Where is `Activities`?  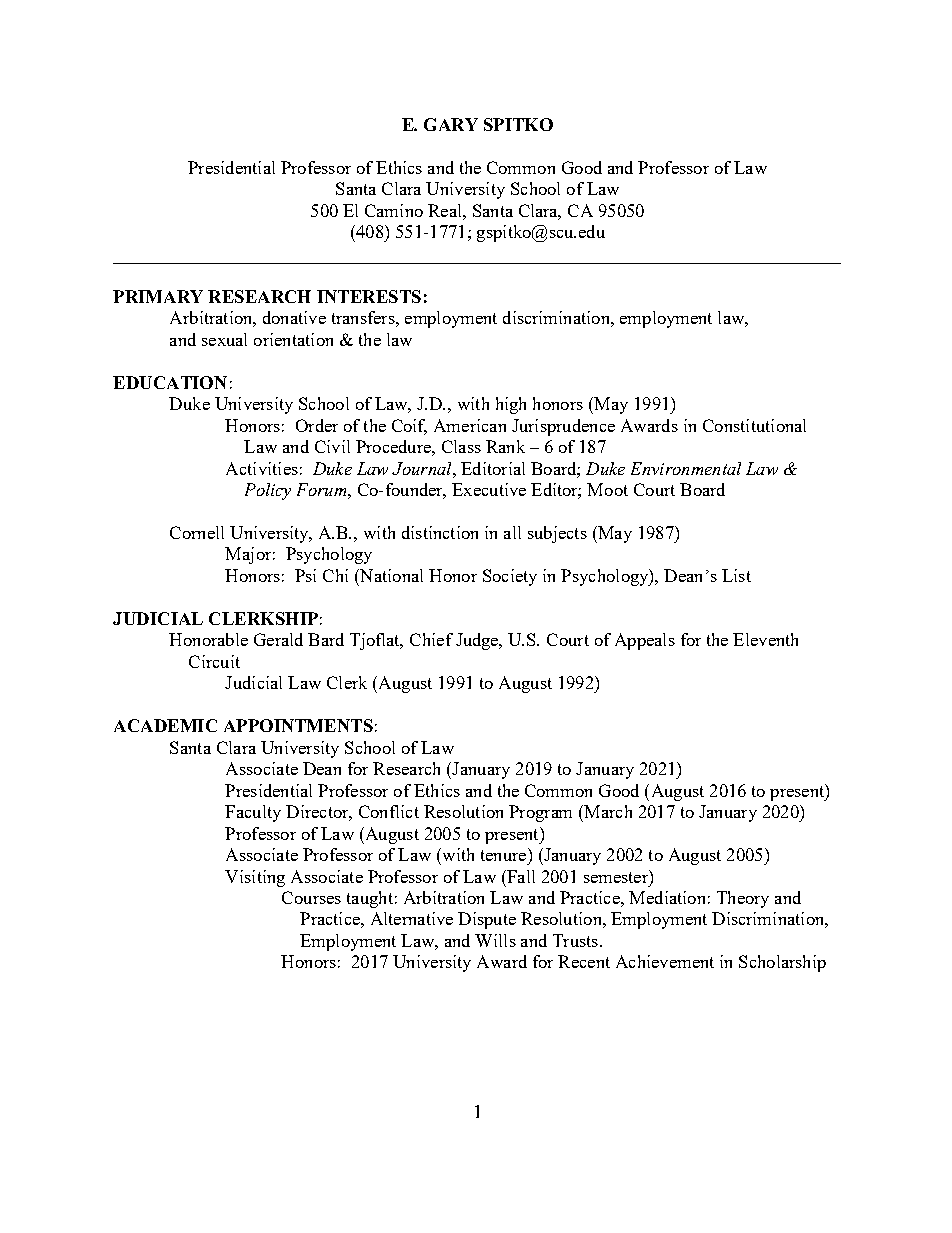
Activities is located at coordinates (262, 468).
